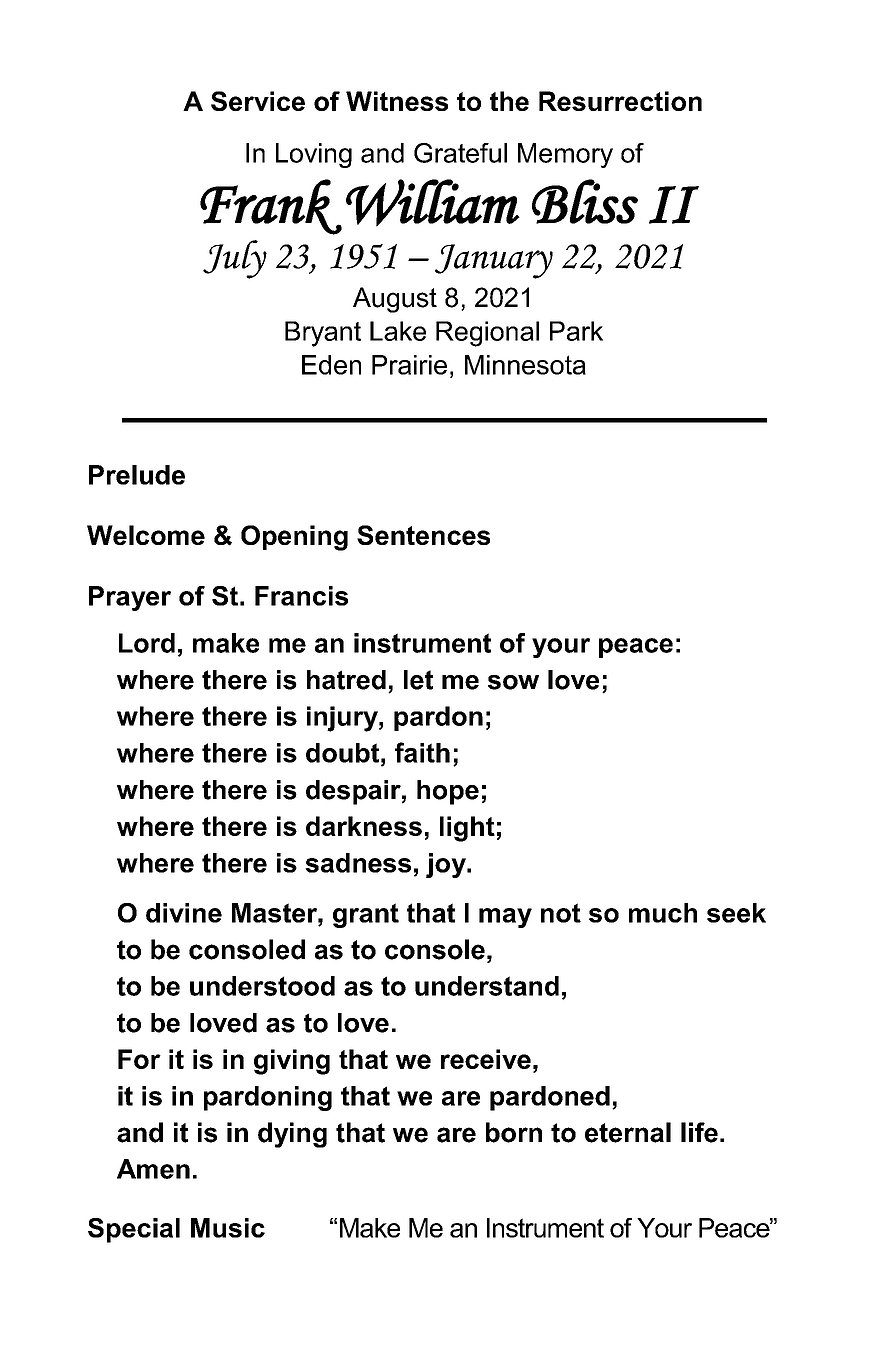 This page has width=887, height=1372. I want to click on Music, so click(228, 1228).
